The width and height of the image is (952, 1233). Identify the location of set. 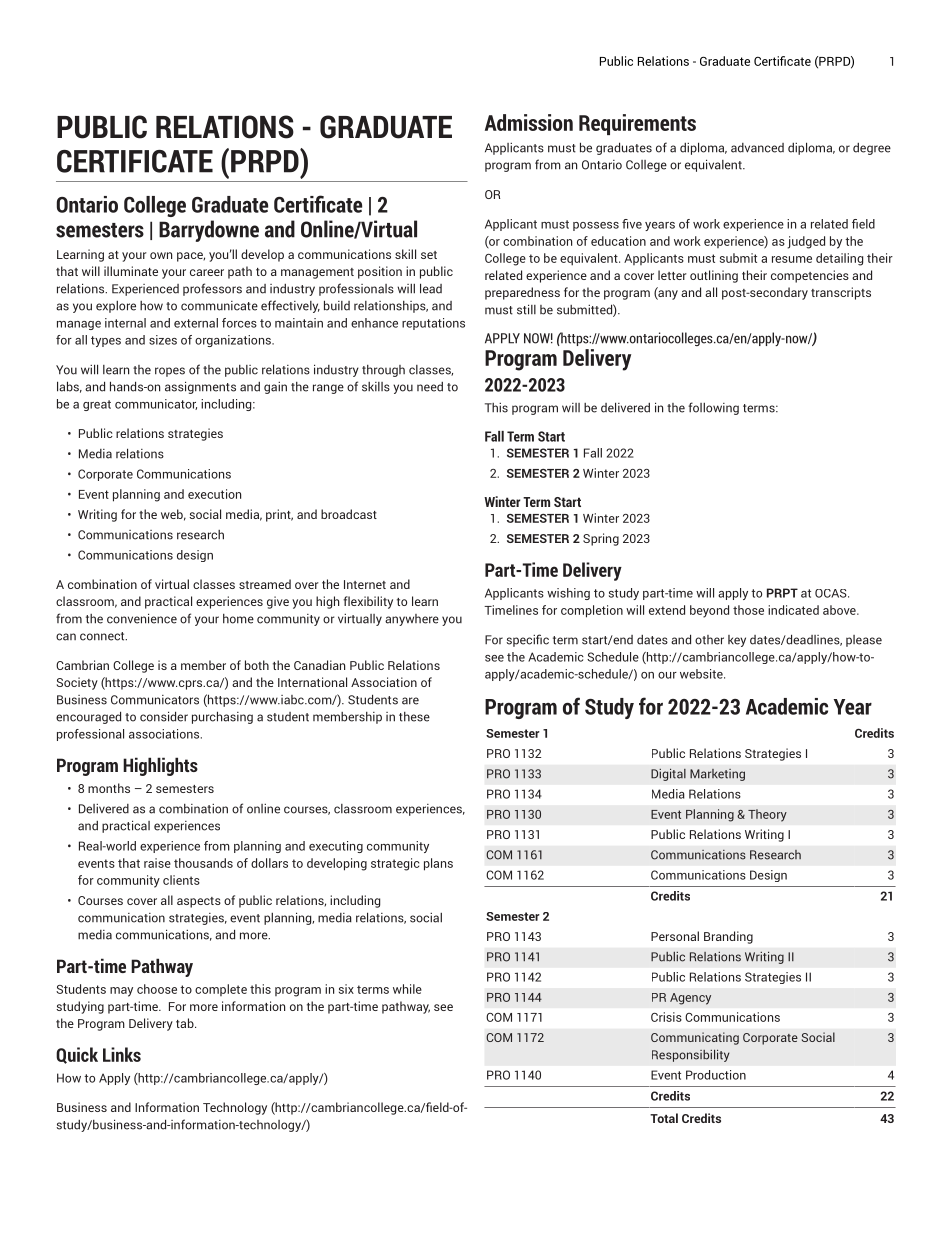
(429, 255).
